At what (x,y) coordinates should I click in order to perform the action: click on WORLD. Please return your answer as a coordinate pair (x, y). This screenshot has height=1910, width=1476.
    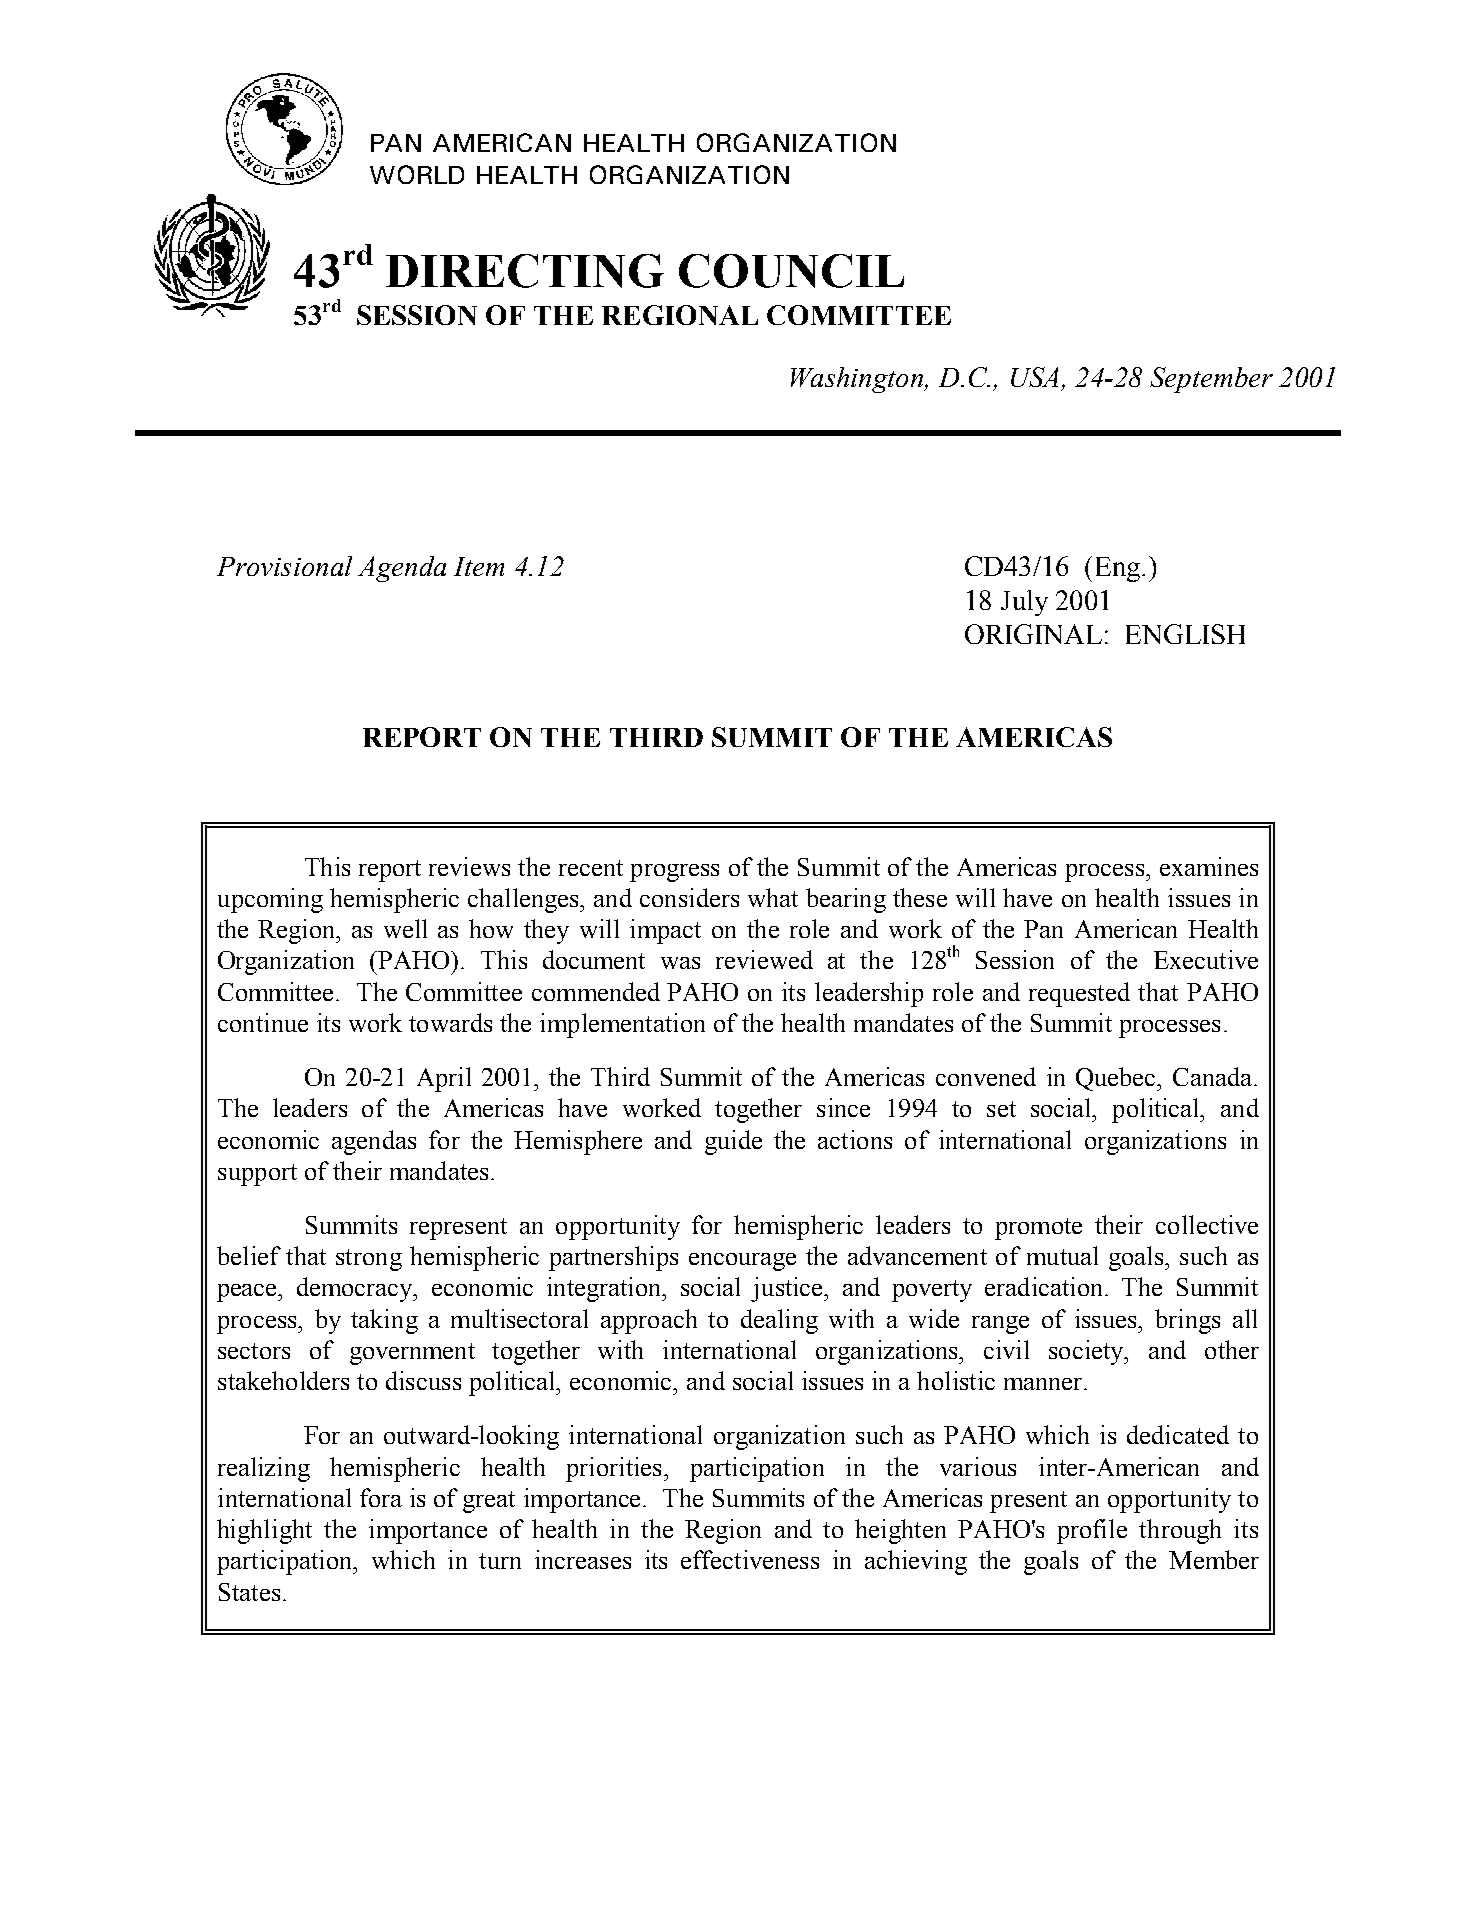
    Looking at the image, I should click on (417, 174).
